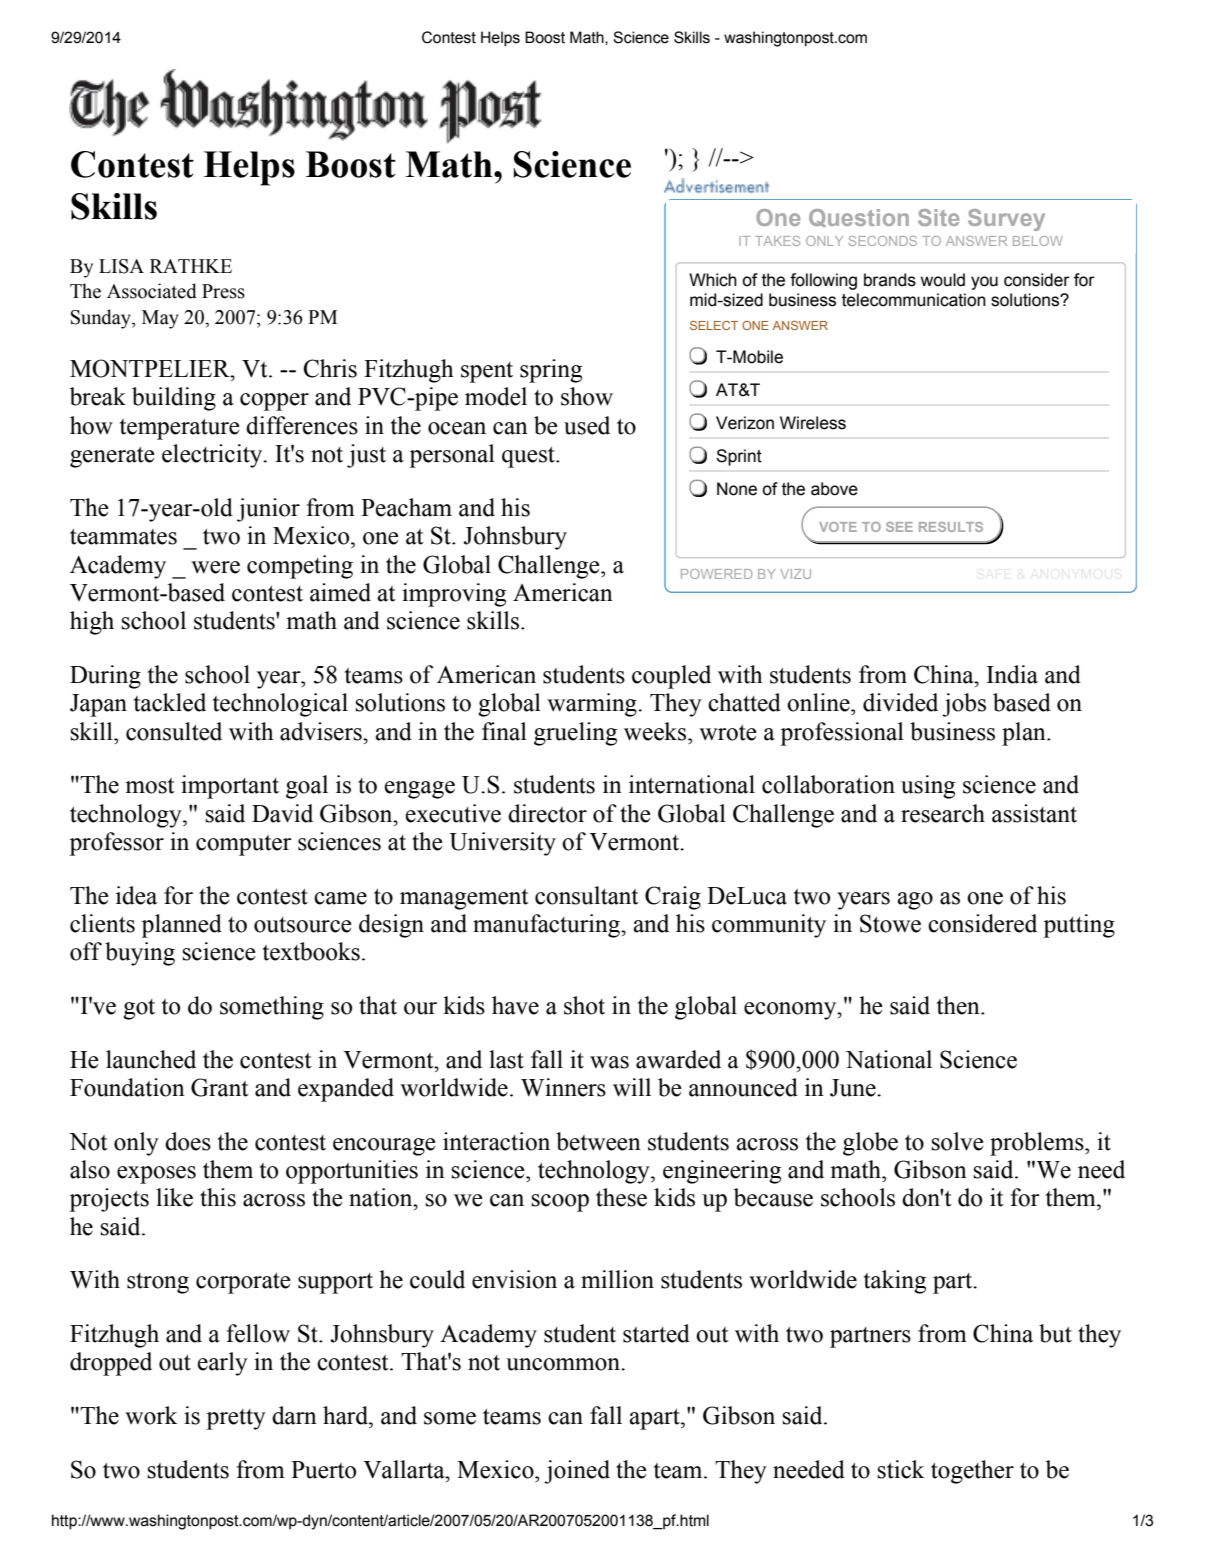 The width and height of the screenshot is (1205, 1559). I want to click on would, so click(942, 280).
